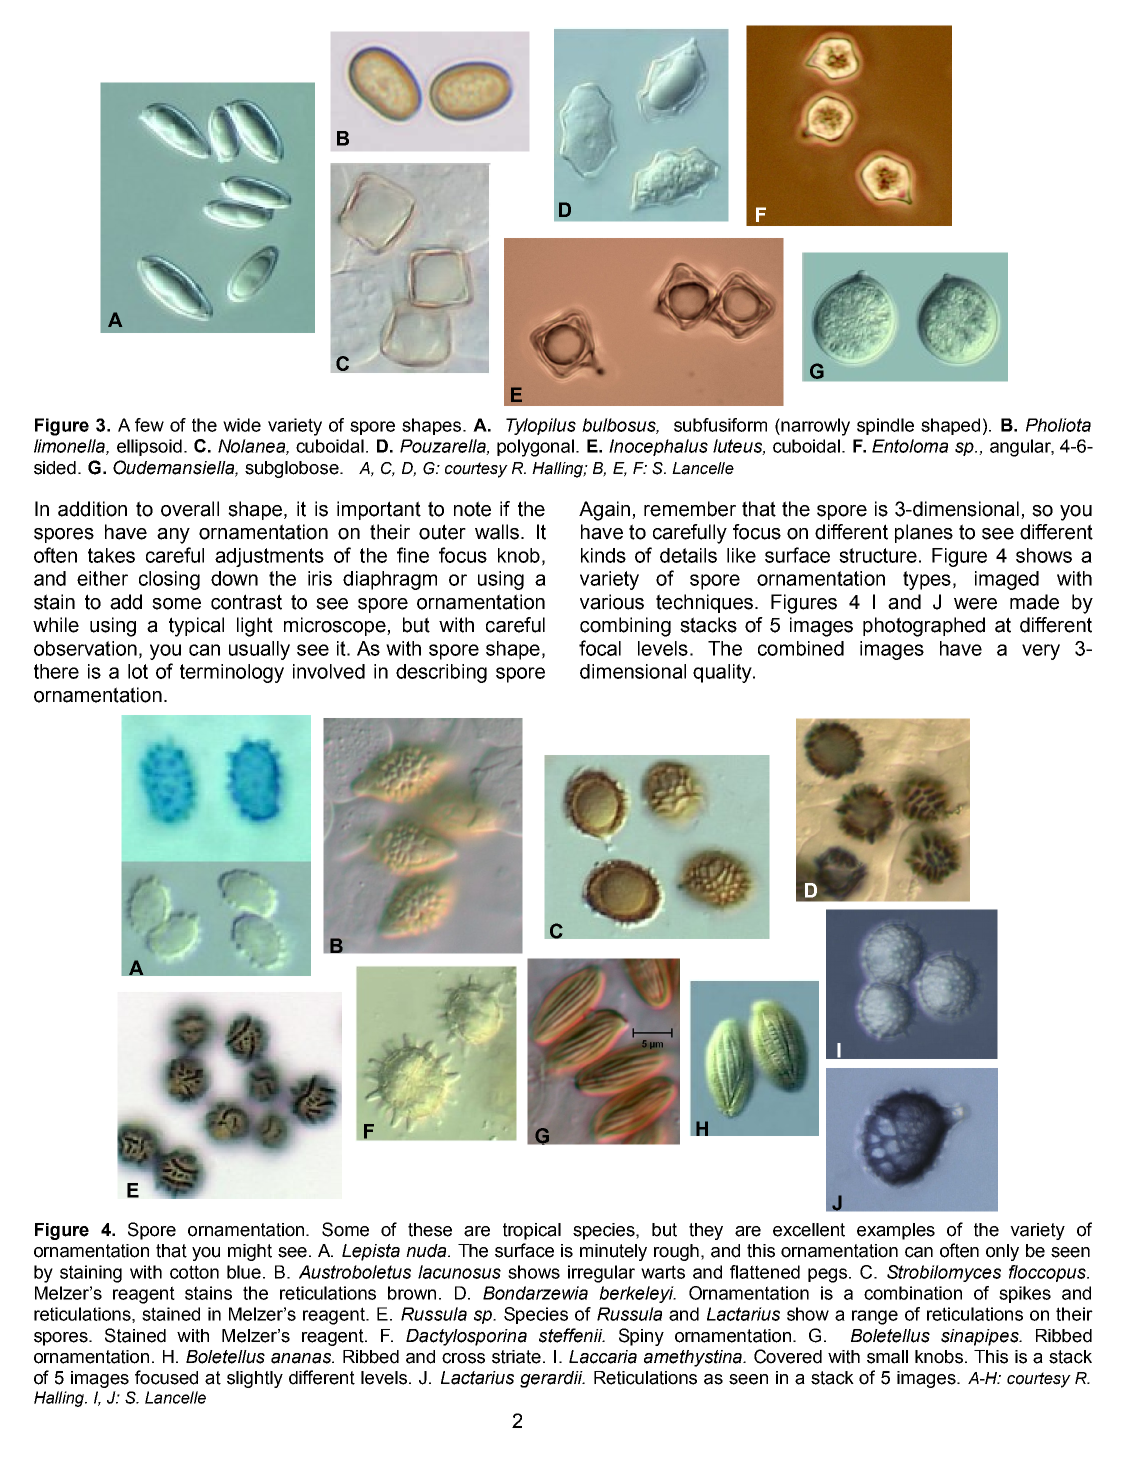 This screenshot has width=1126, height=1458. What do you see at coordinates (232, 673) in the screenshot?
I see `terminology` at bounding box center [232, 673].
